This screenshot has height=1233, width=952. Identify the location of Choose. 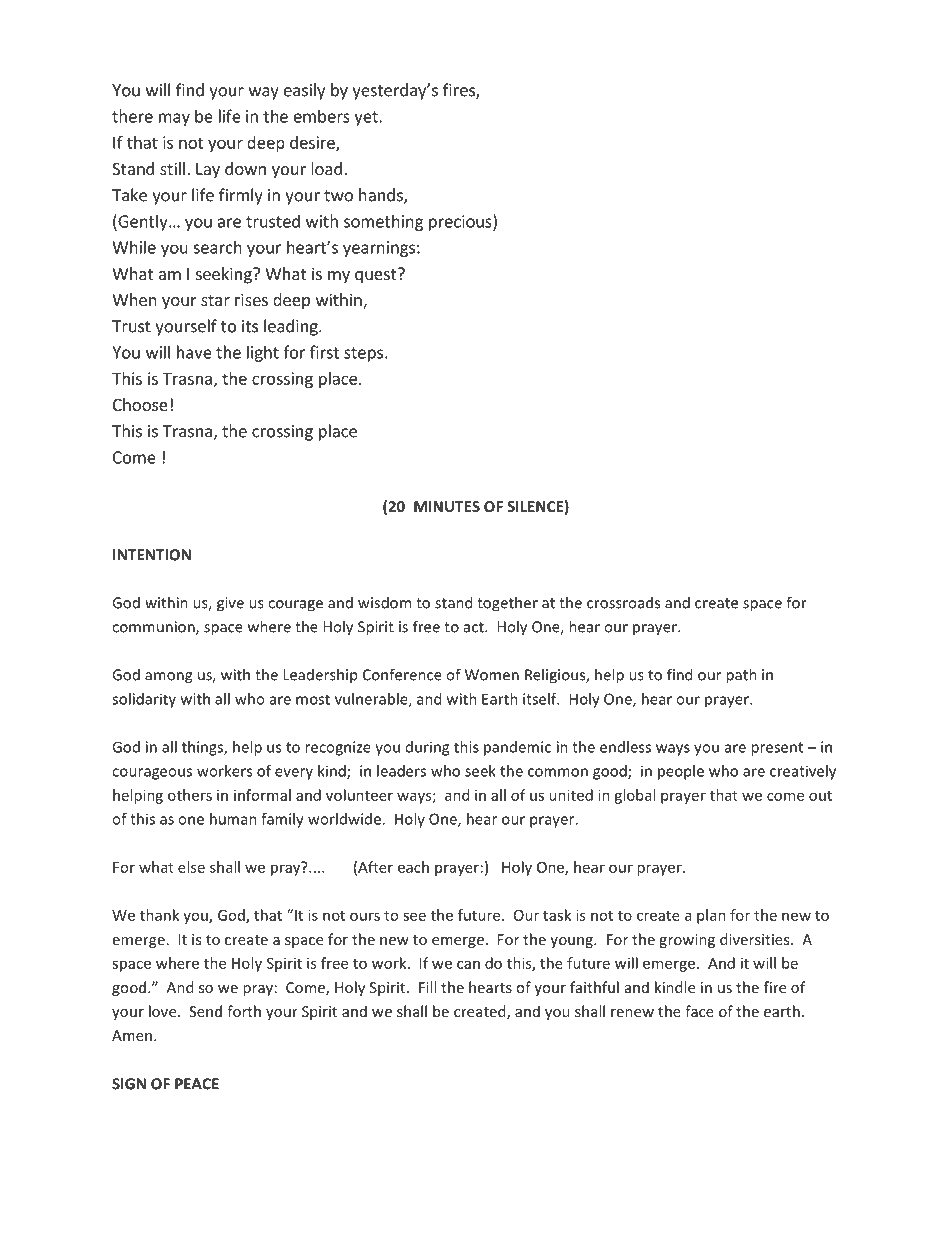
(140, 404).
